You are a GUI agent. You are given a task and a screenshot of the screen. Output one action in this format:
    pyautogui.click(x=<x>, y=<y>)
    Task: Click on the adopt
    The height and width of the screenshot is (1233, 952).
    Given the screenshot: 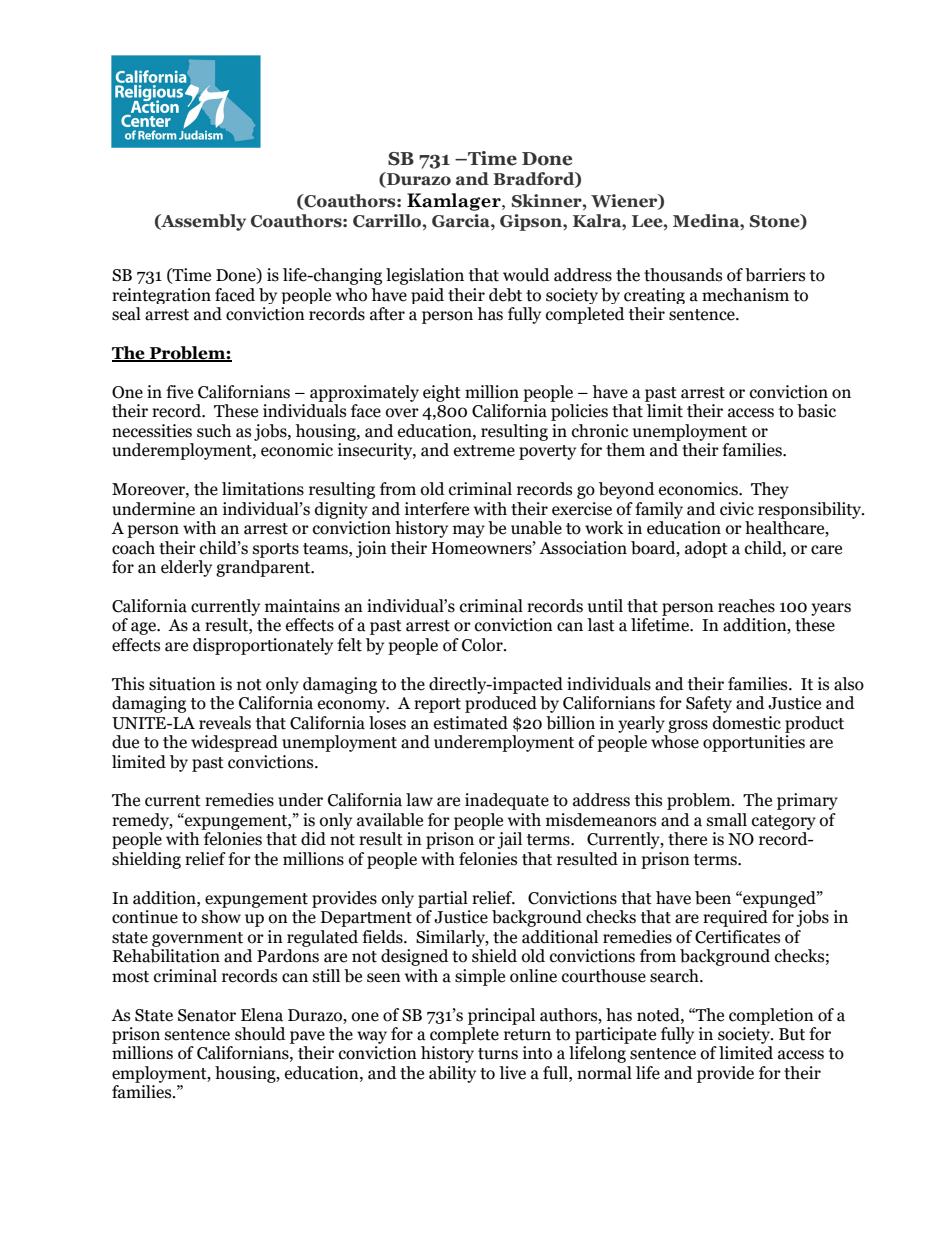 What is the action you would take?
    pyautogui.click(x=706, y=549)
